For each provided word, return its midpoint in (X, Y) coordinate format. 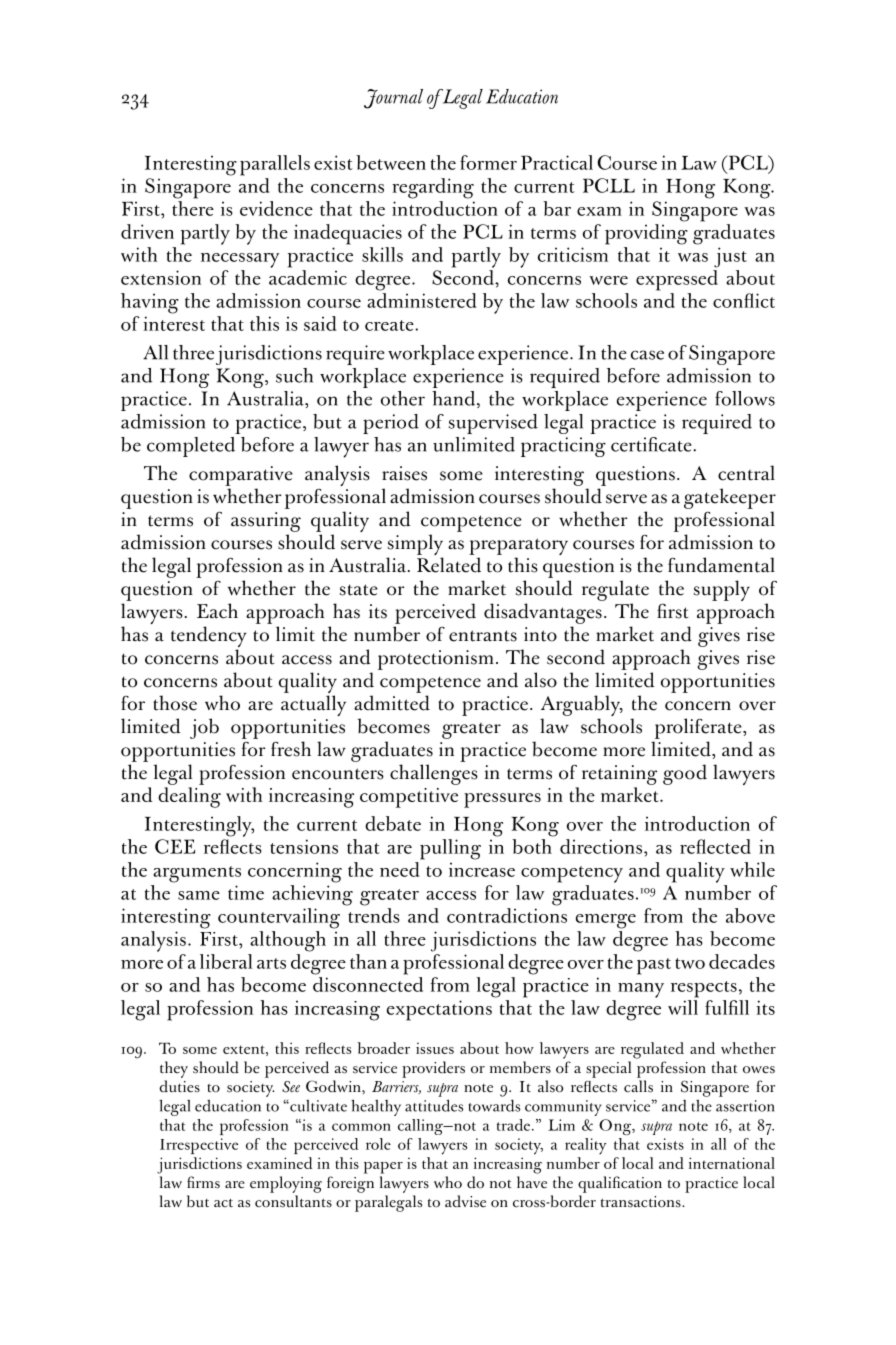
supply (722, 590)
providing (646, 234)
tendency (209, 638)
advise (465, 1201)
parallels (275, 165)
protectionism (436, 660)
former (488, 162)
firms (203, 1182)
